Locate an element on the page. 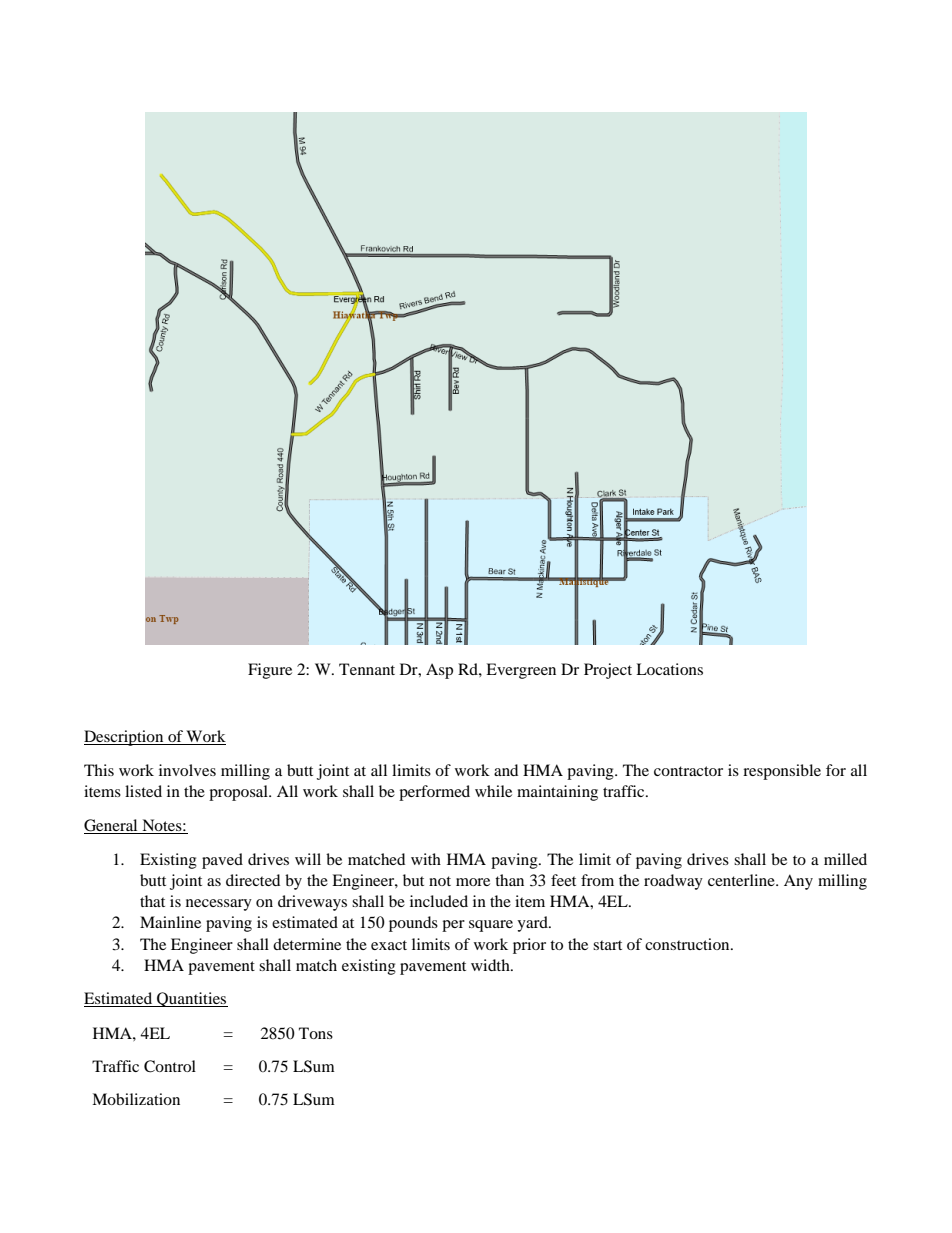  Asp is located at coordinates (439, 671).
